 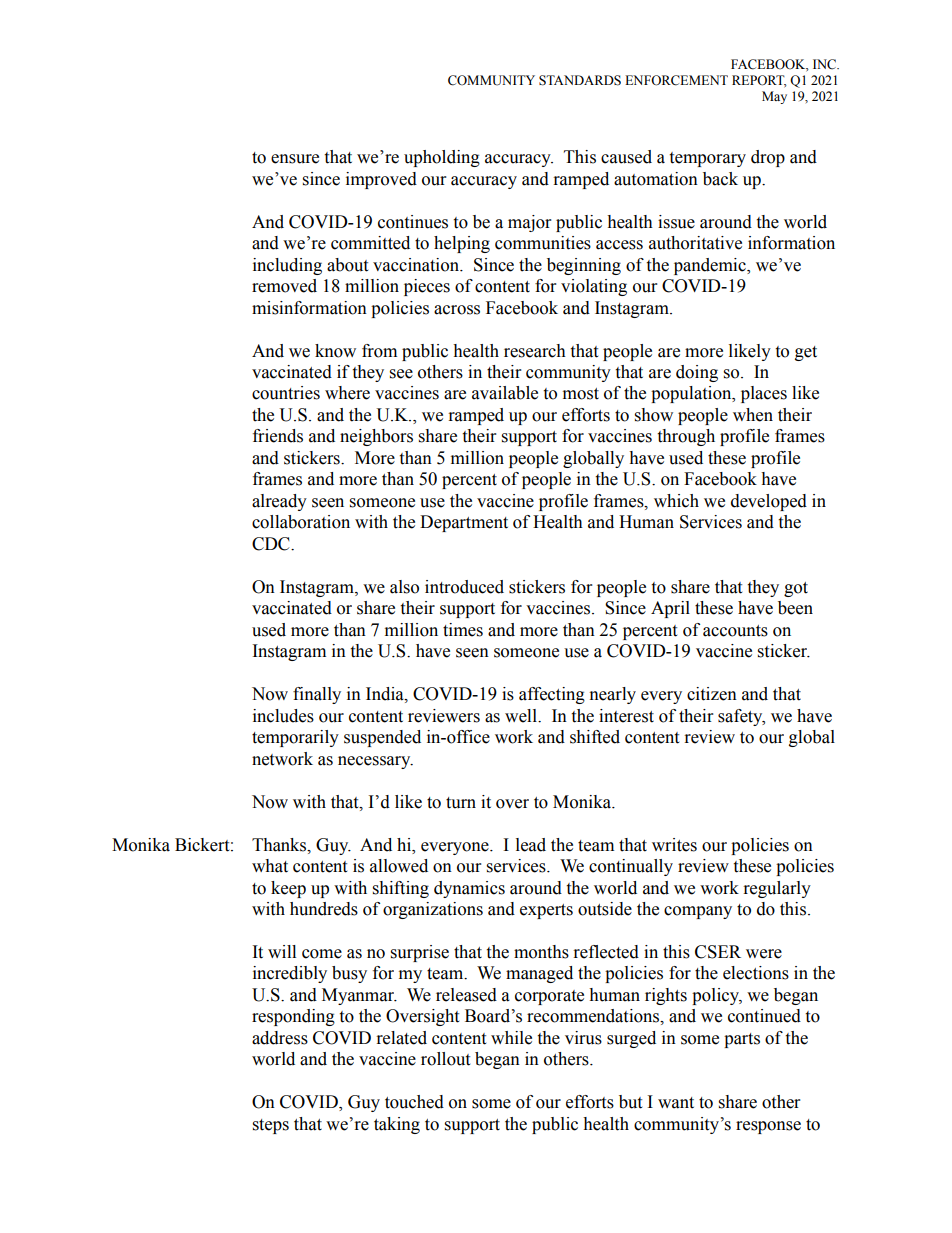 I want to click on keep, so click(x=288, y=889).
